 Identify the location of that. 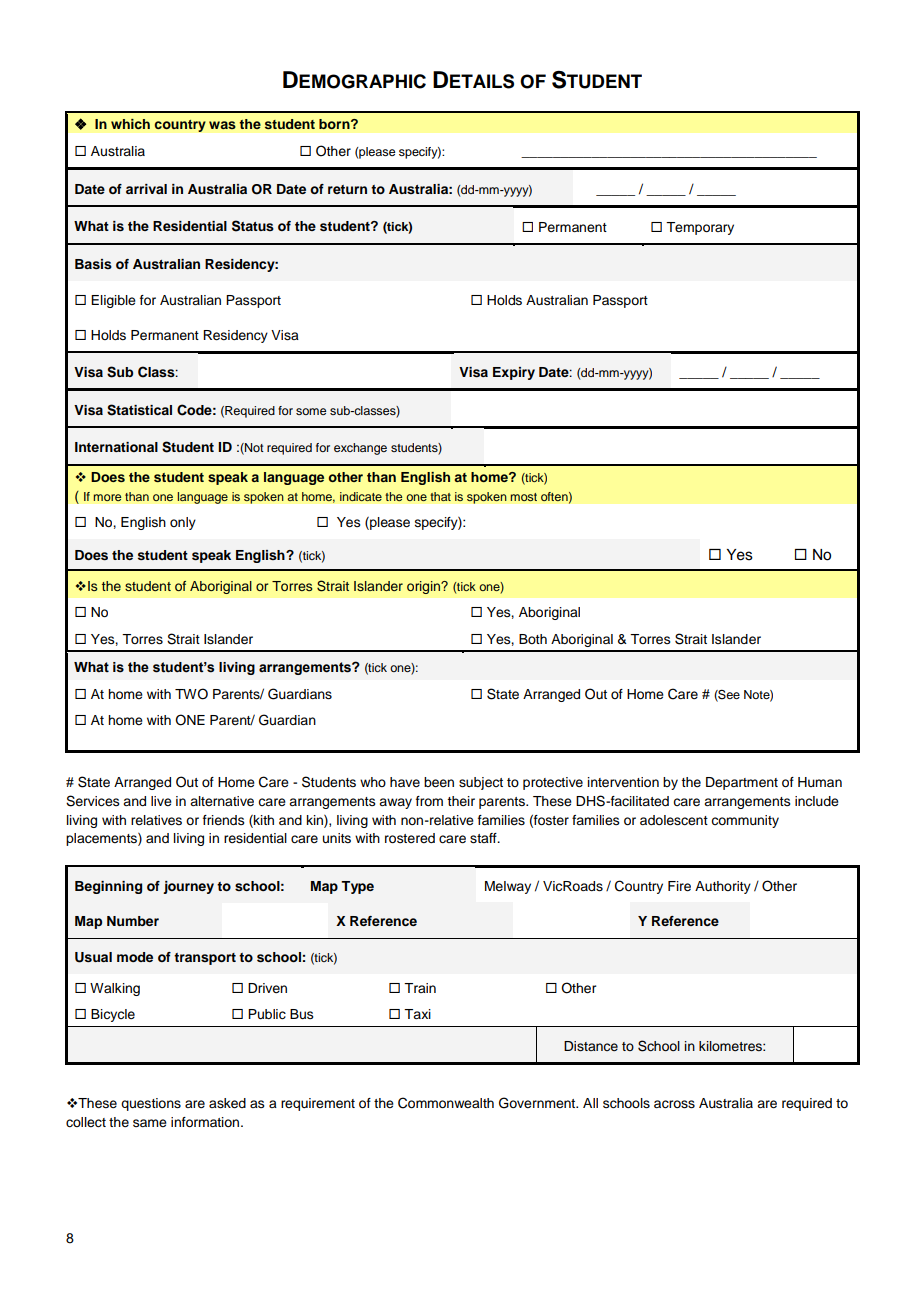
(440, 496).
